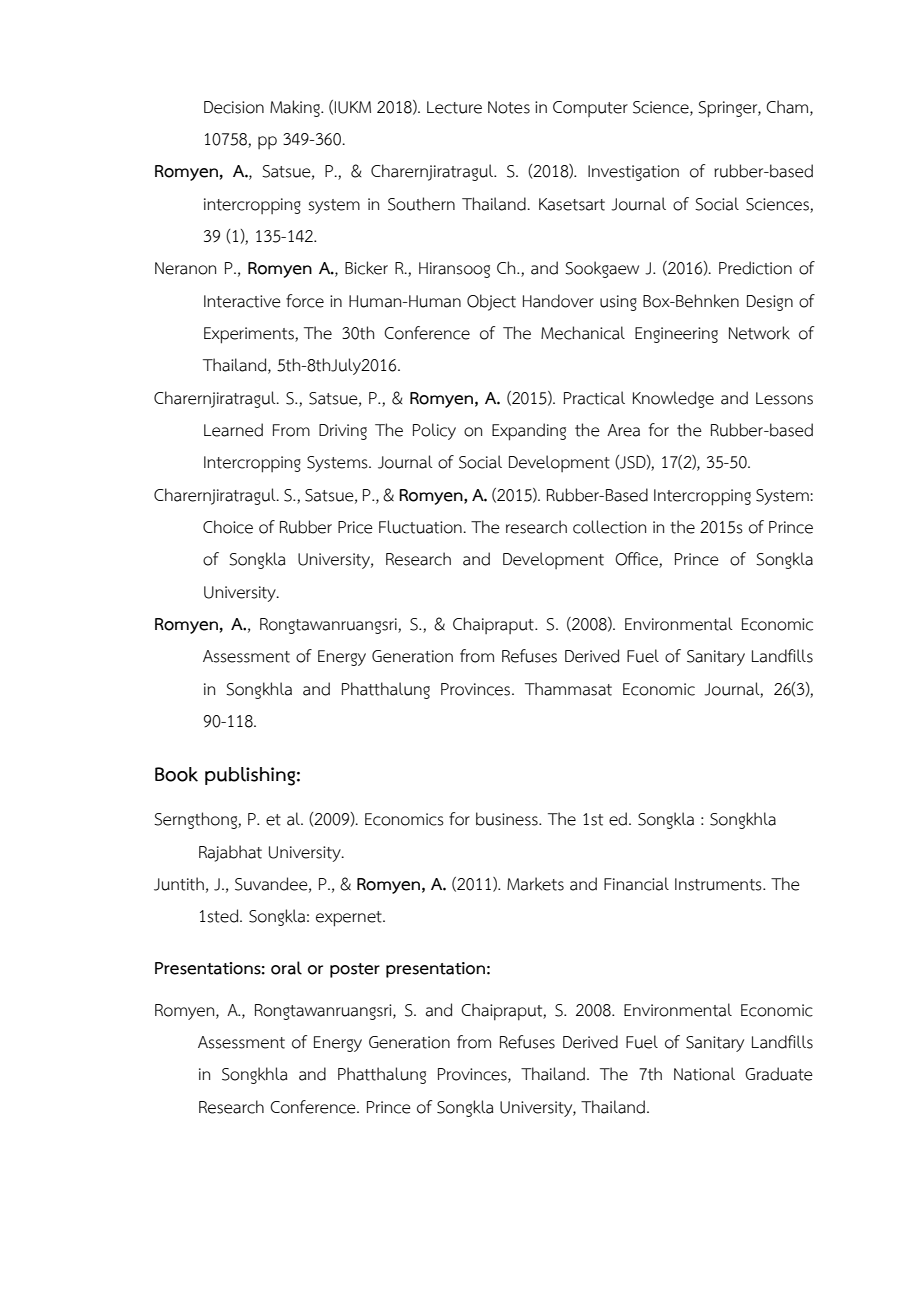  Describe the element at coordinates (704, 1074) in the screenshot. I see `National` at that location.
